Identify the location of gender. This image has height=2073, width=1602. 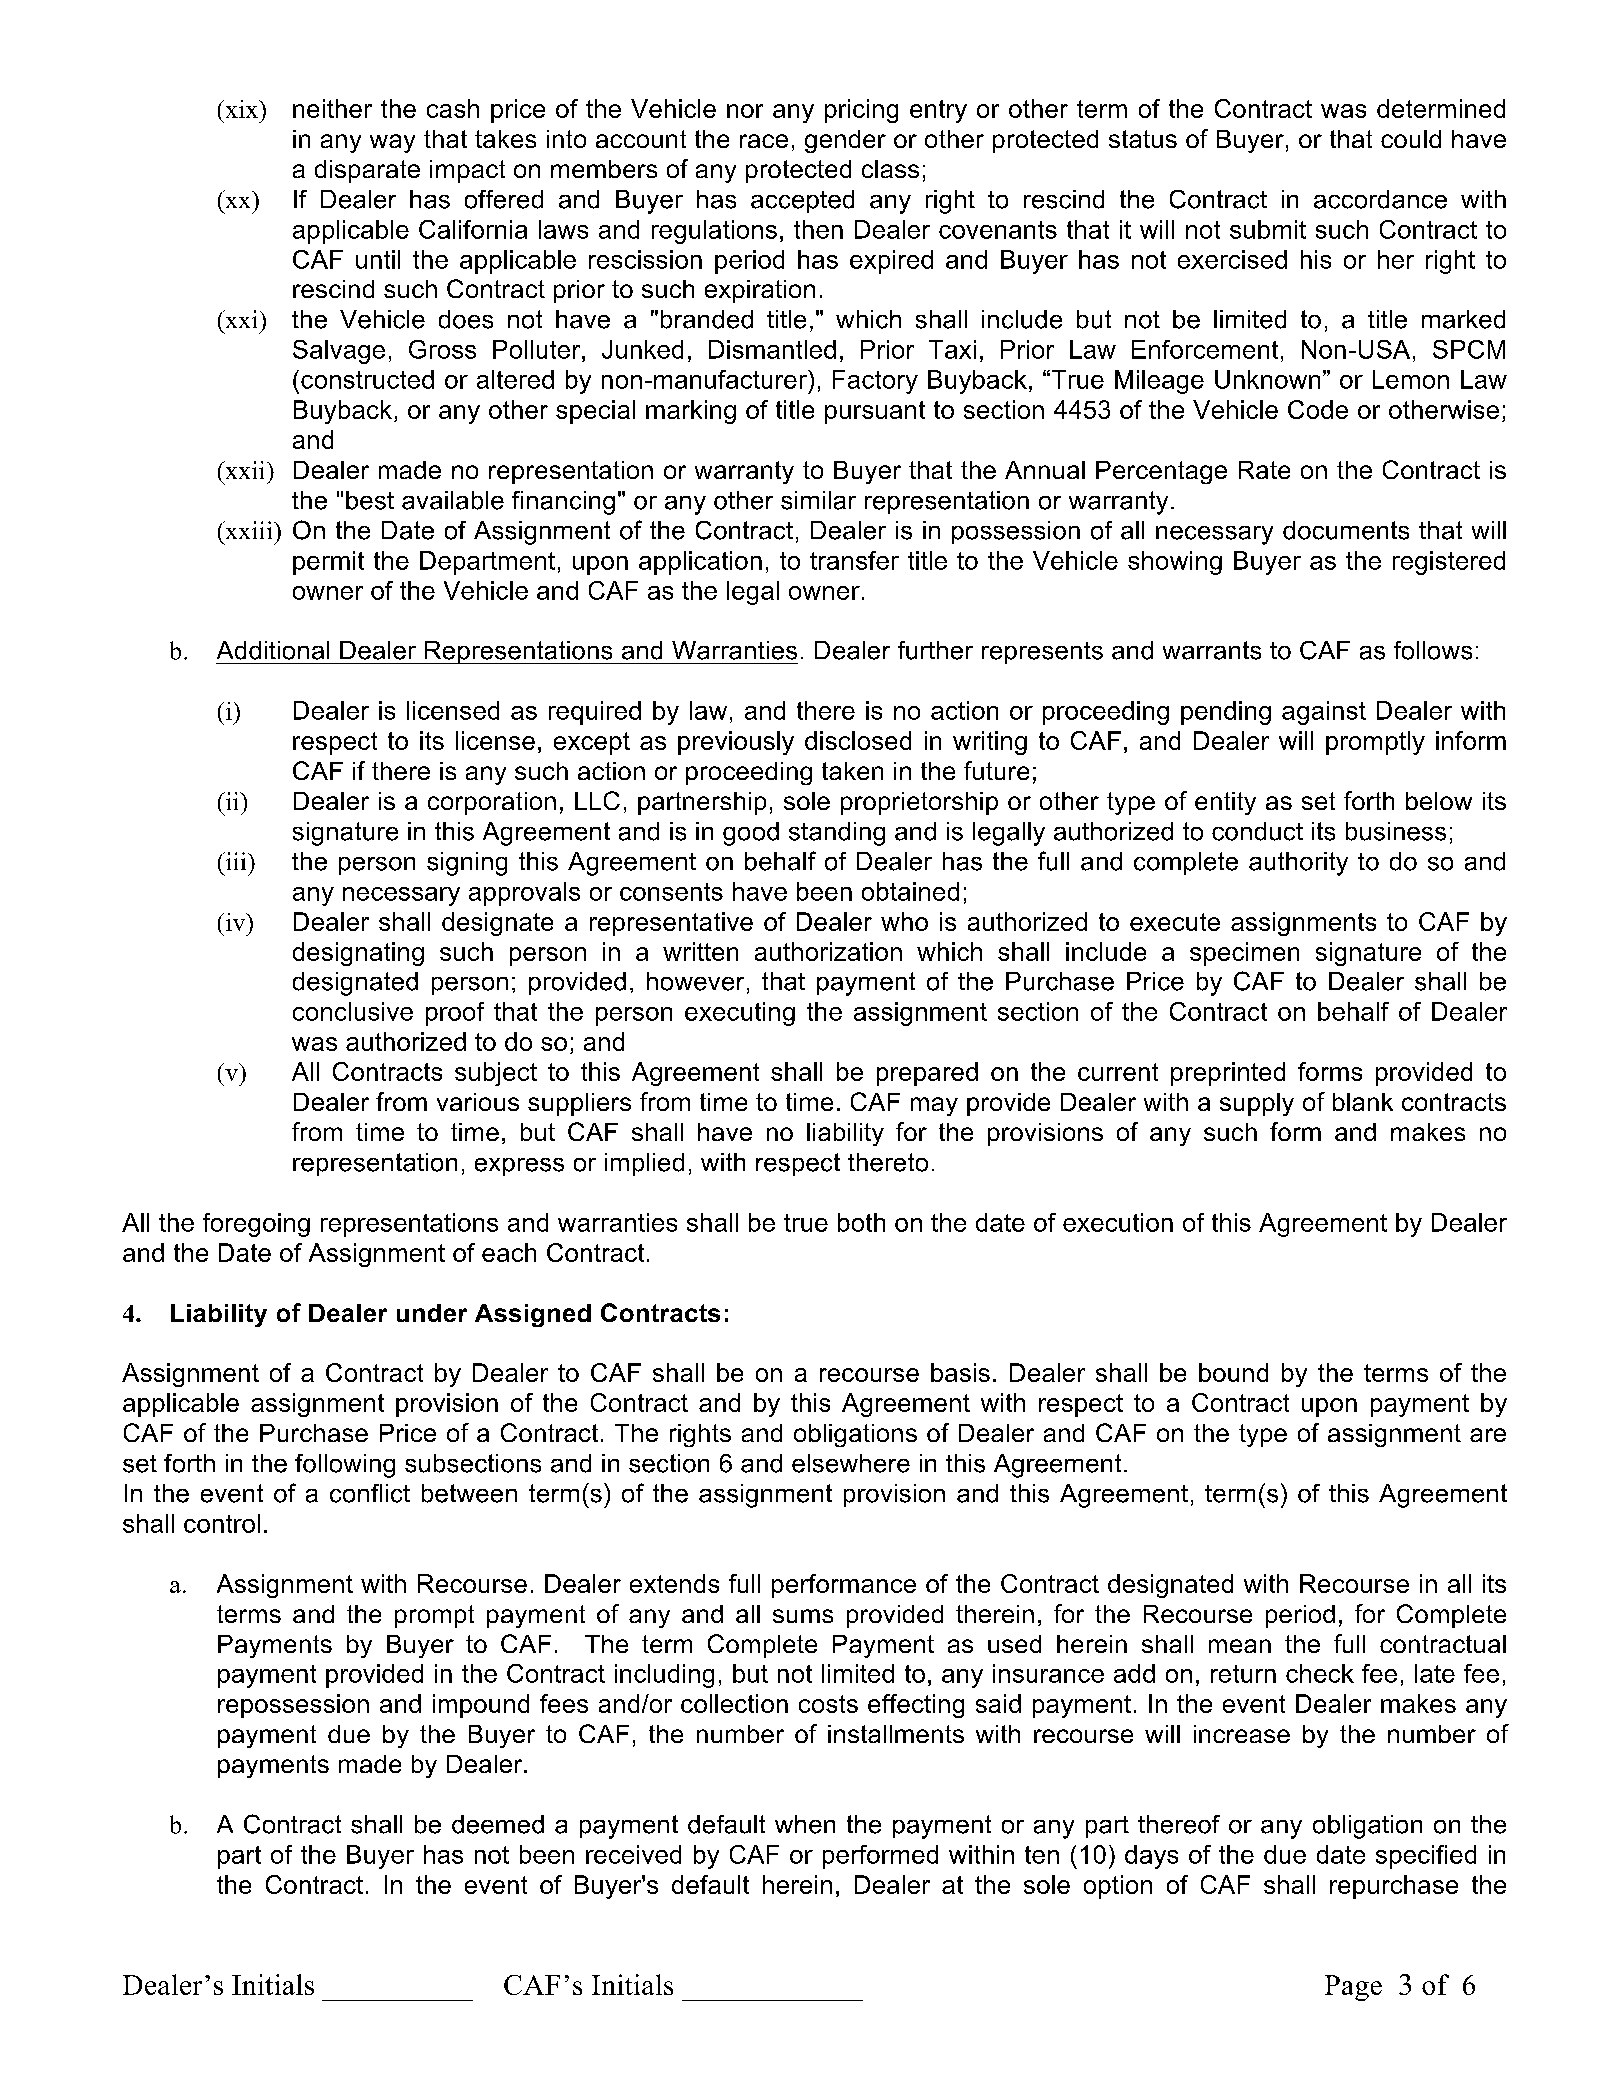
(845, 141).
